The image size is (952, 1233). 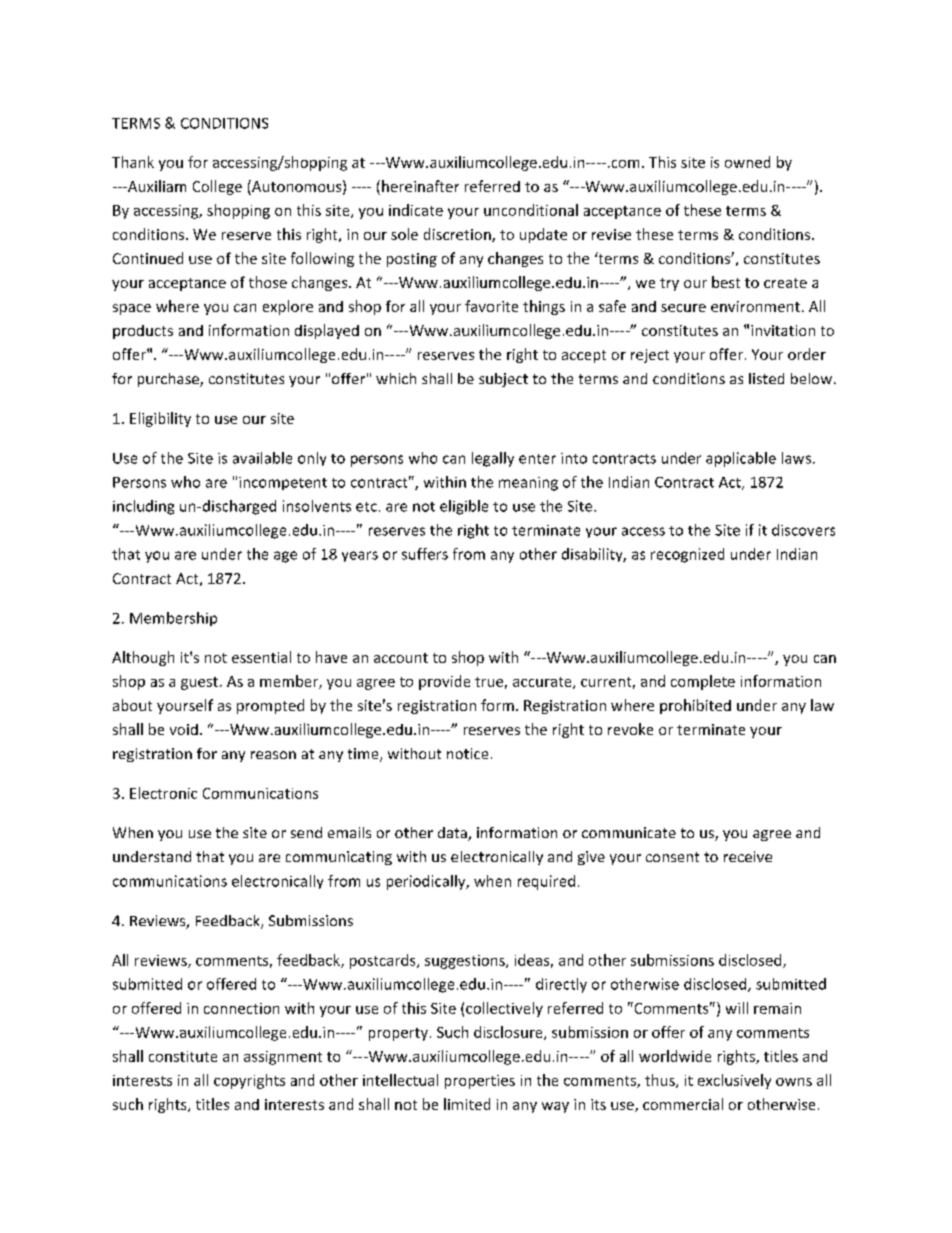 I want to click on listed, so click(x=766, y=378).
